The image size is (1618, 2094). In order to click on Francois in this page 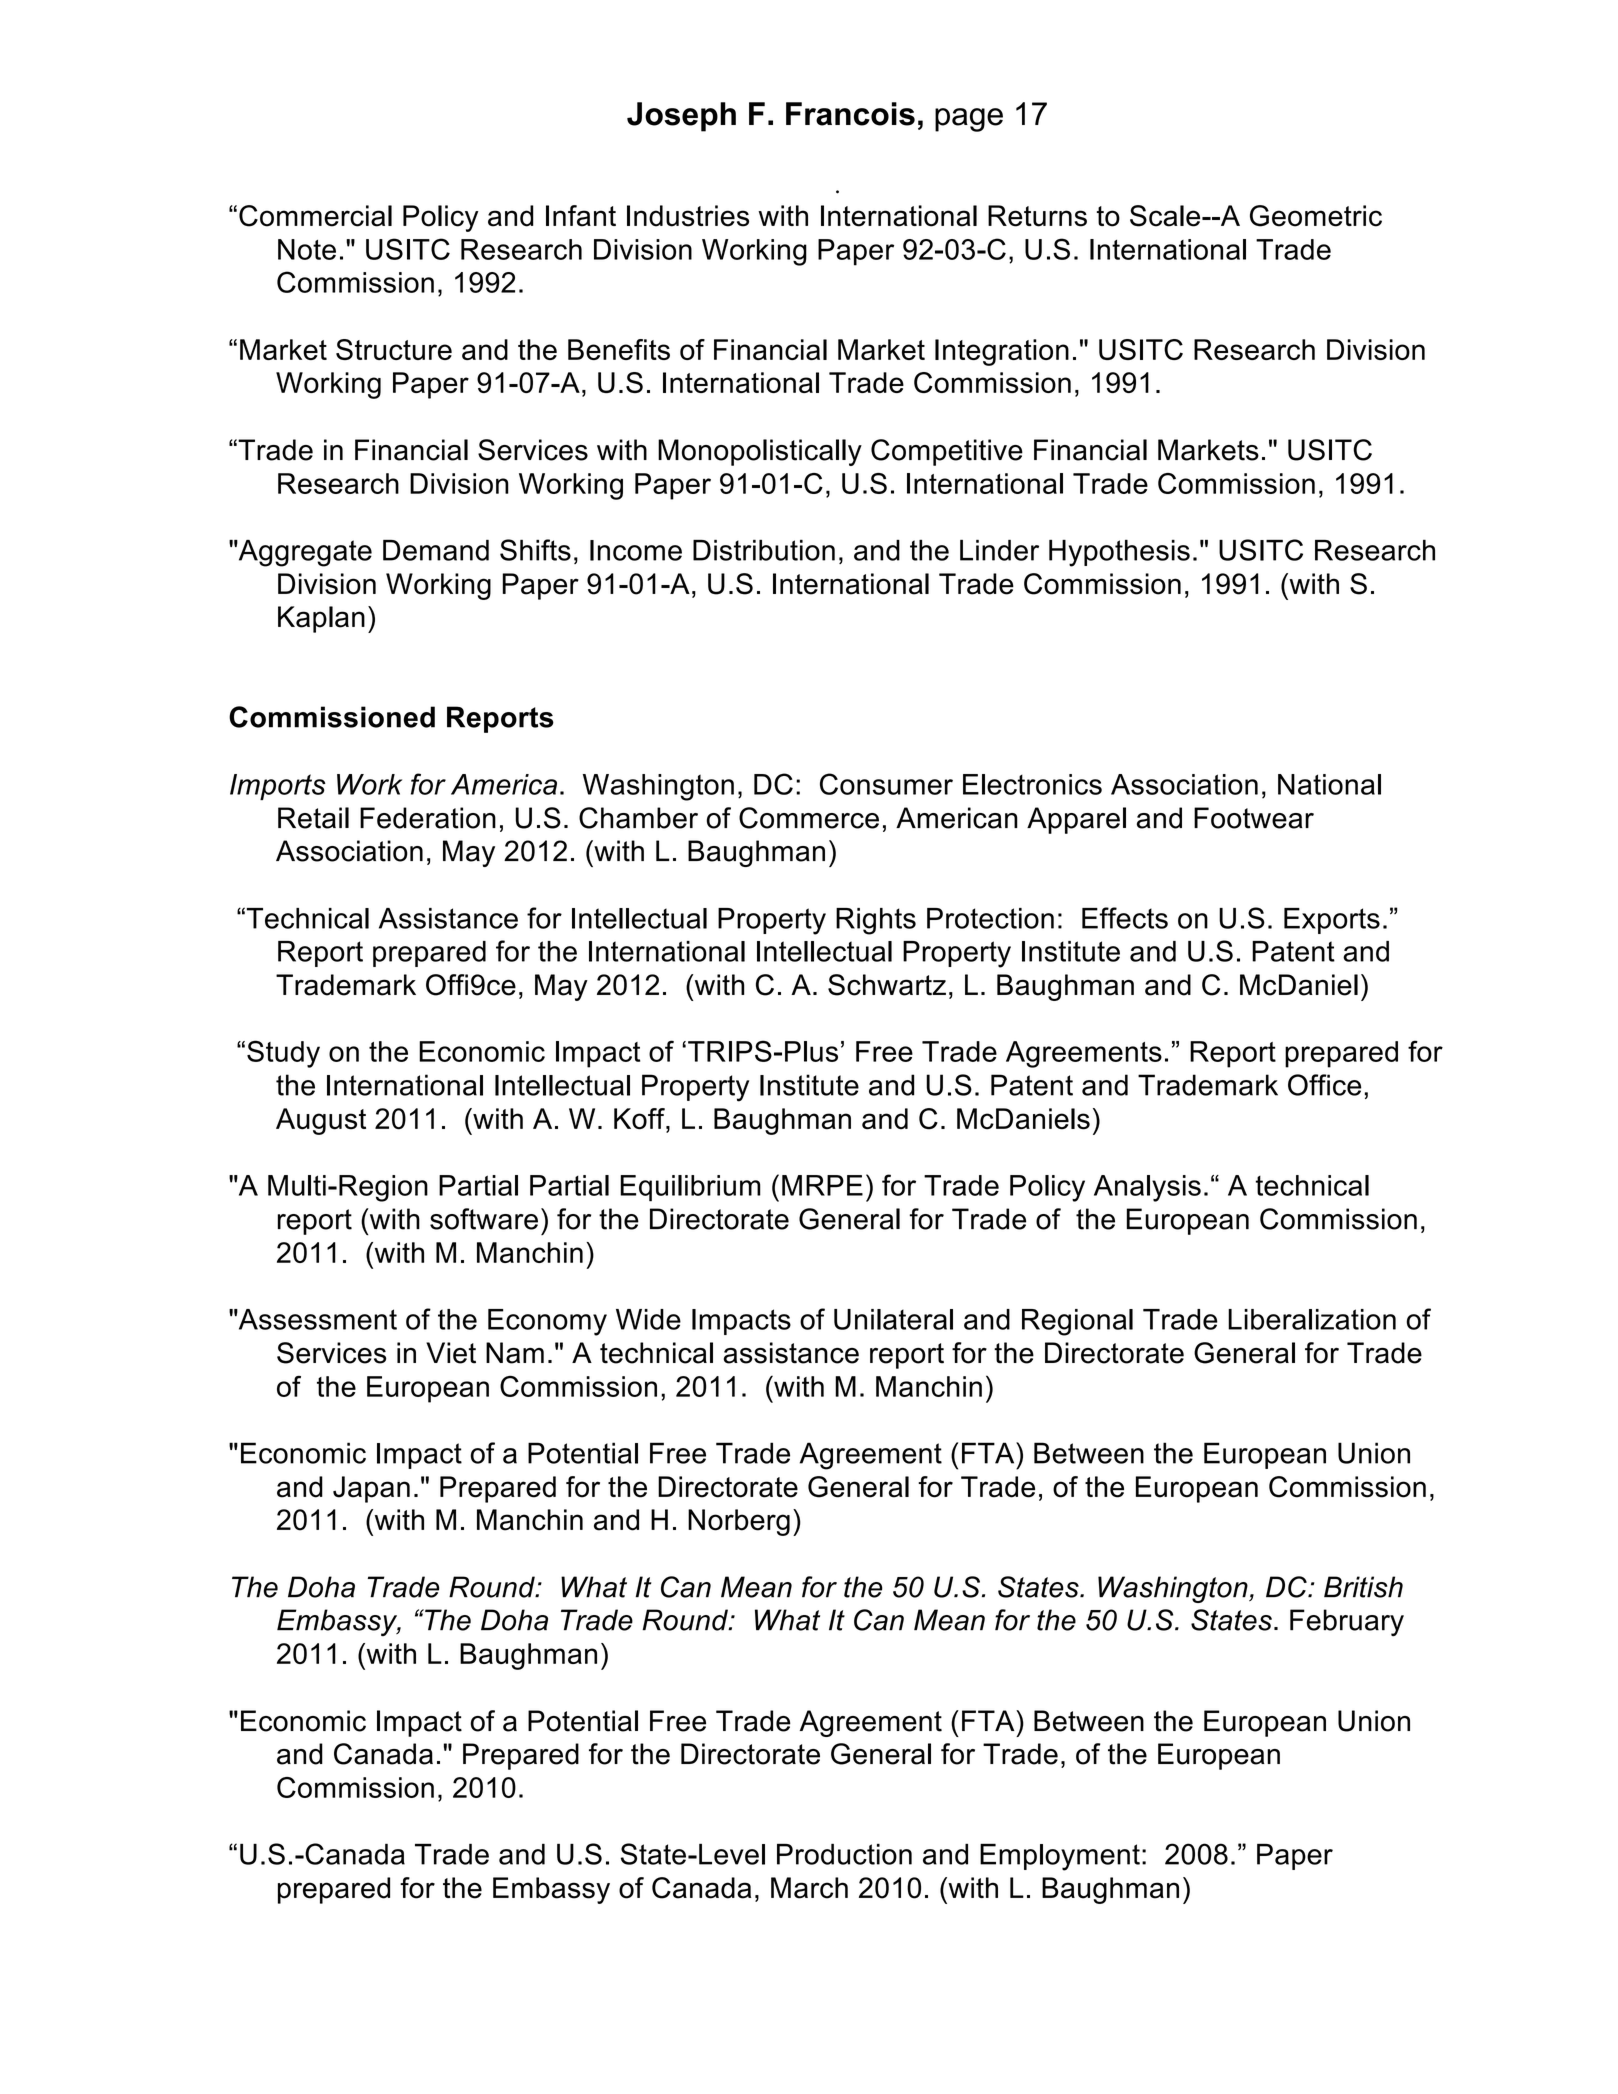, I will do `click(850, 114)`.
